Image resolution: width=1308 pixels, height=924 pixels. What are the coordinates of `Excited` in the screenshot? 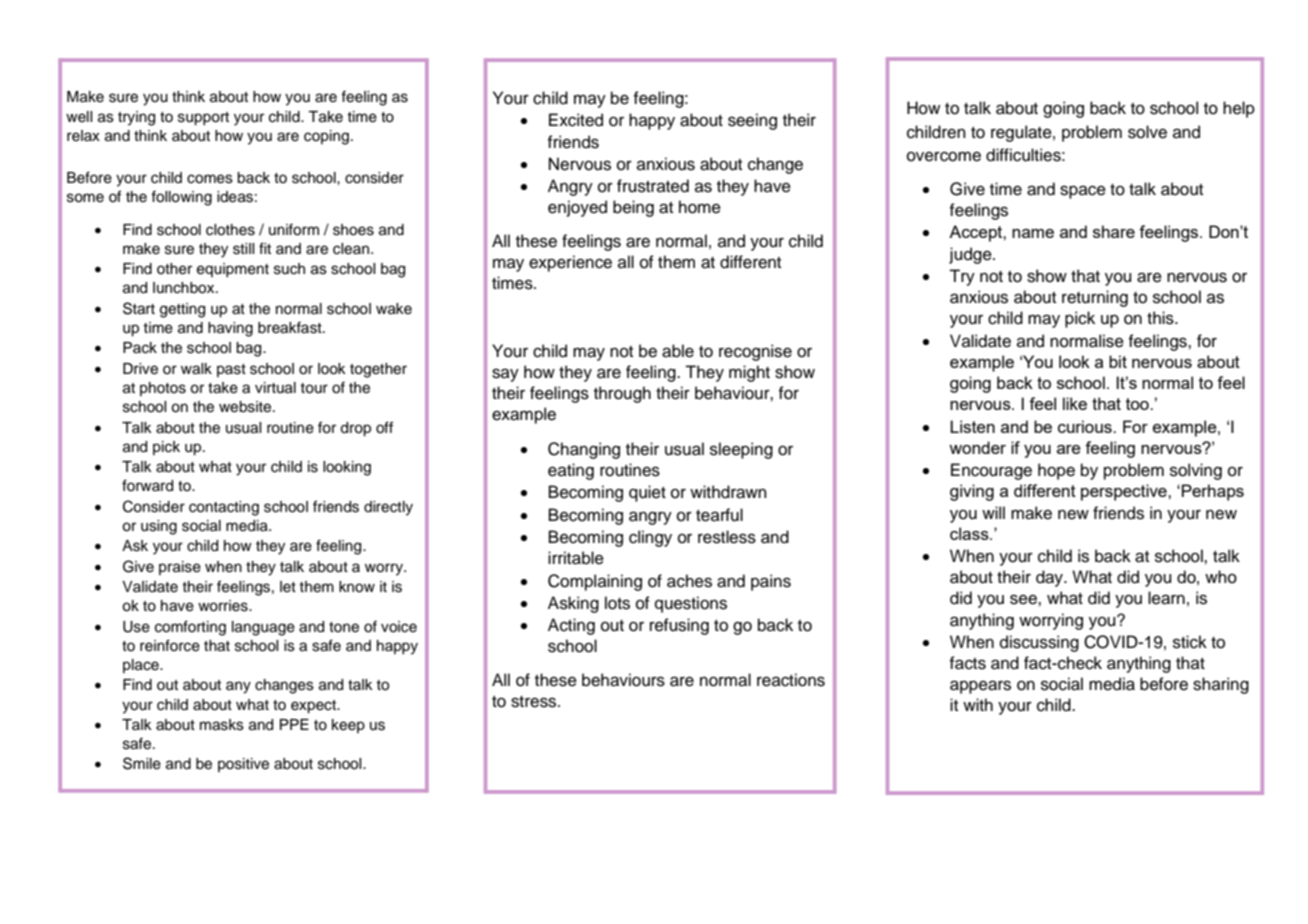 It's located at (576, 120).
